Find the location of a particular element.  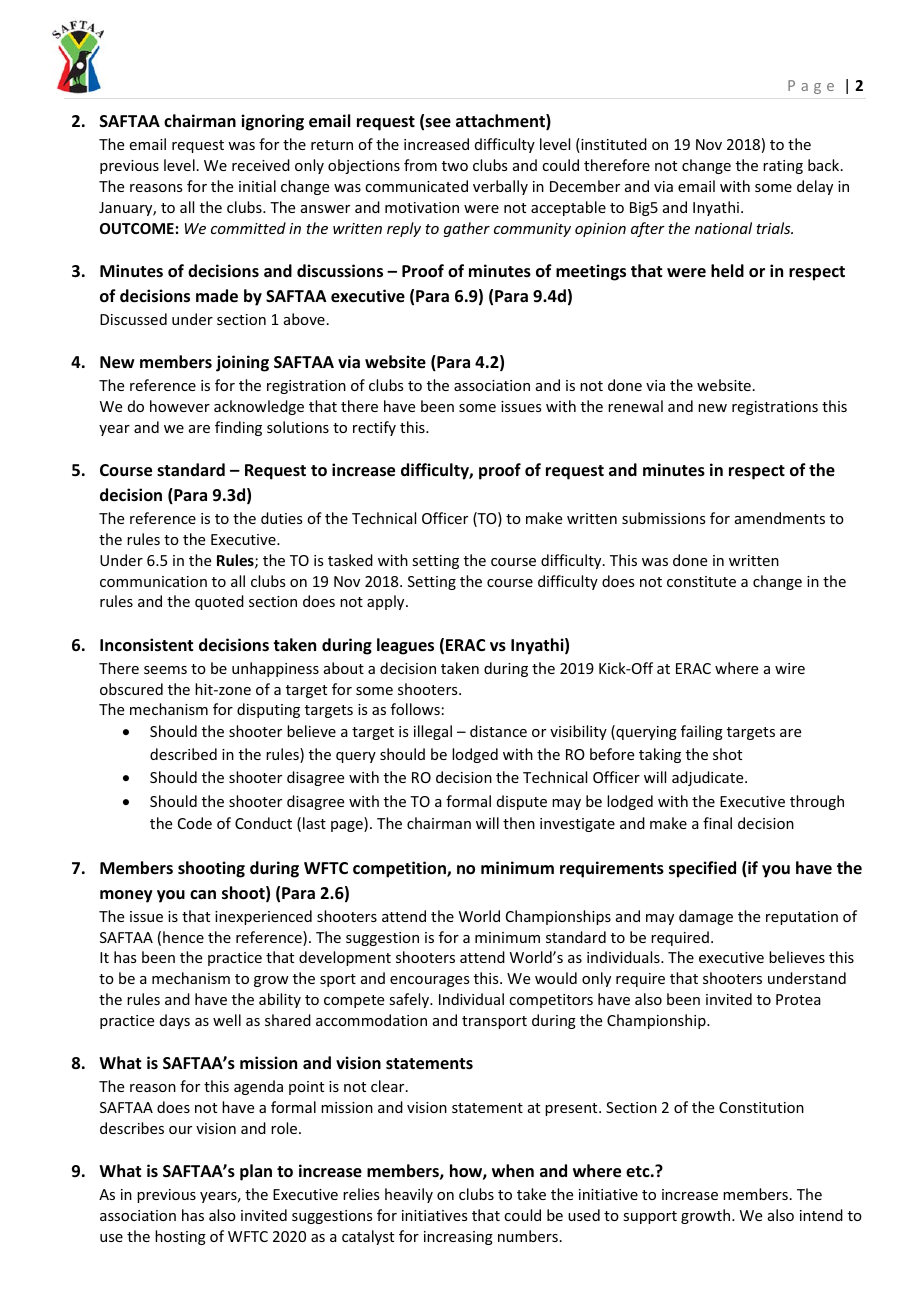

wire is located at coordinates (790, 668).
